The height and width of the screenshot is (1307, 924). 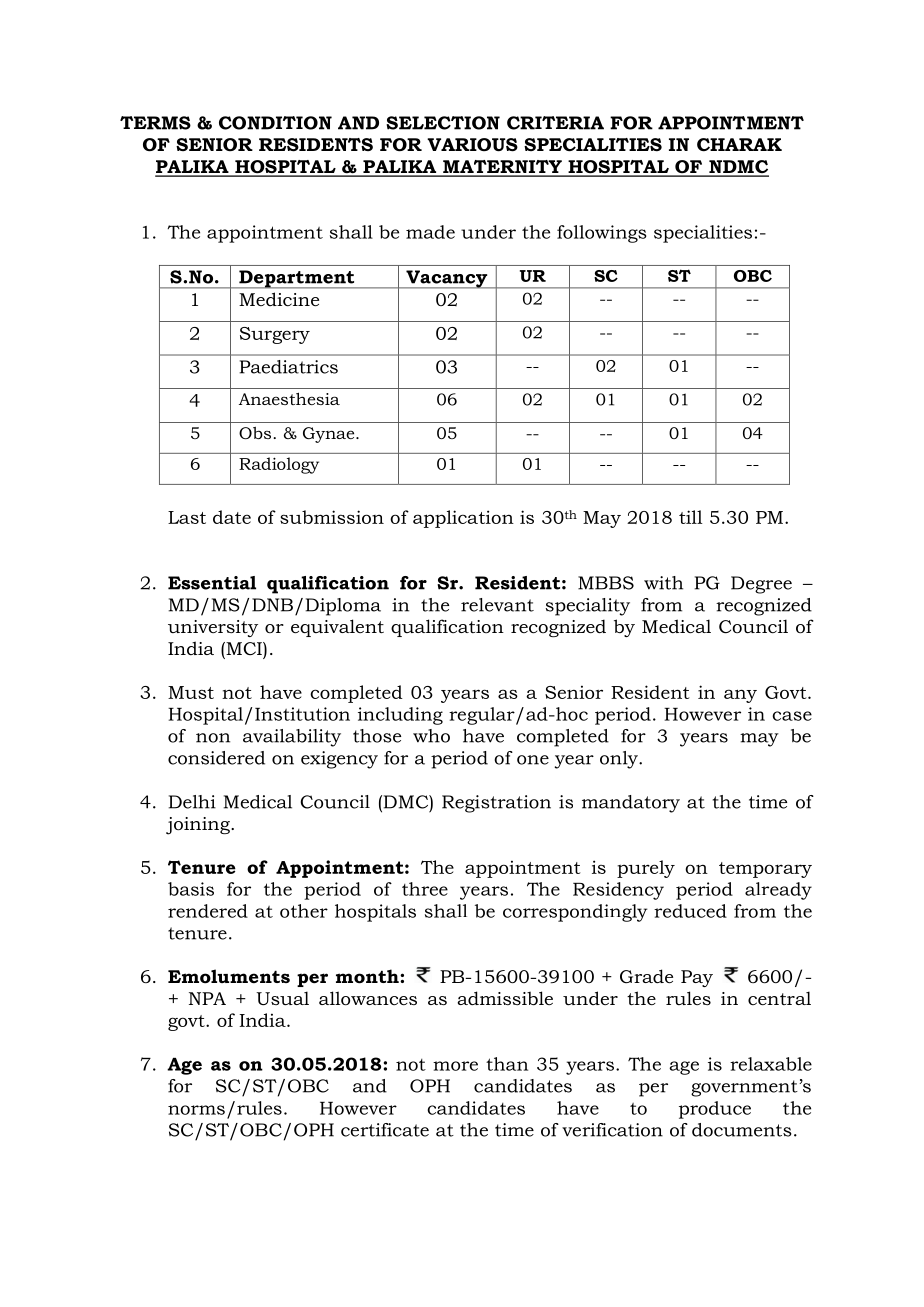 I want to click on CHARAK, so click(x=739, y=145).
